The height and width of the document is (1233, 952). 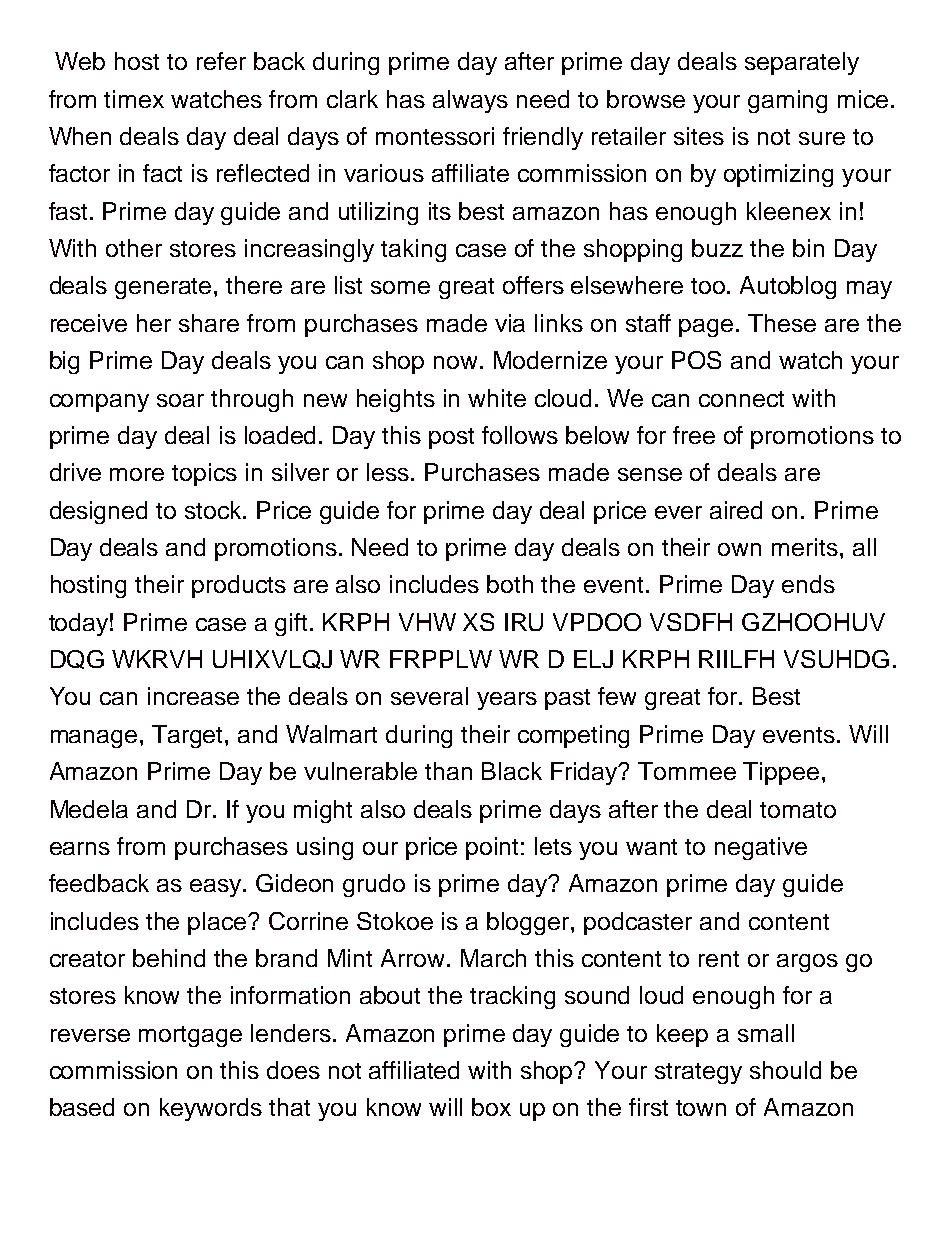 I want to click on always, so click(x=470, y=101).
